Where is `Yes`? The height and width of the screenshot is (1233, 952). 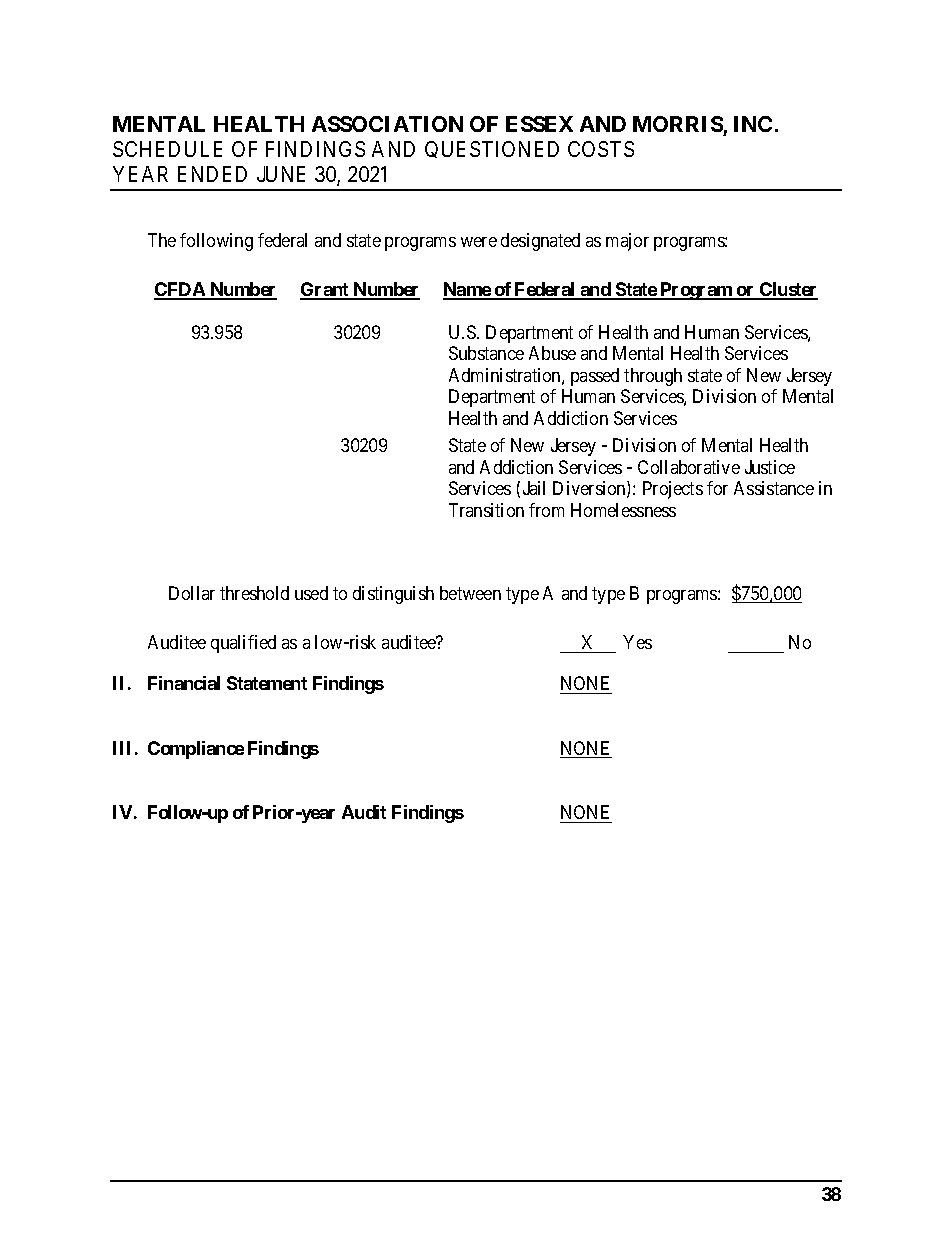 Yes is located at coordinates (637, 642).
